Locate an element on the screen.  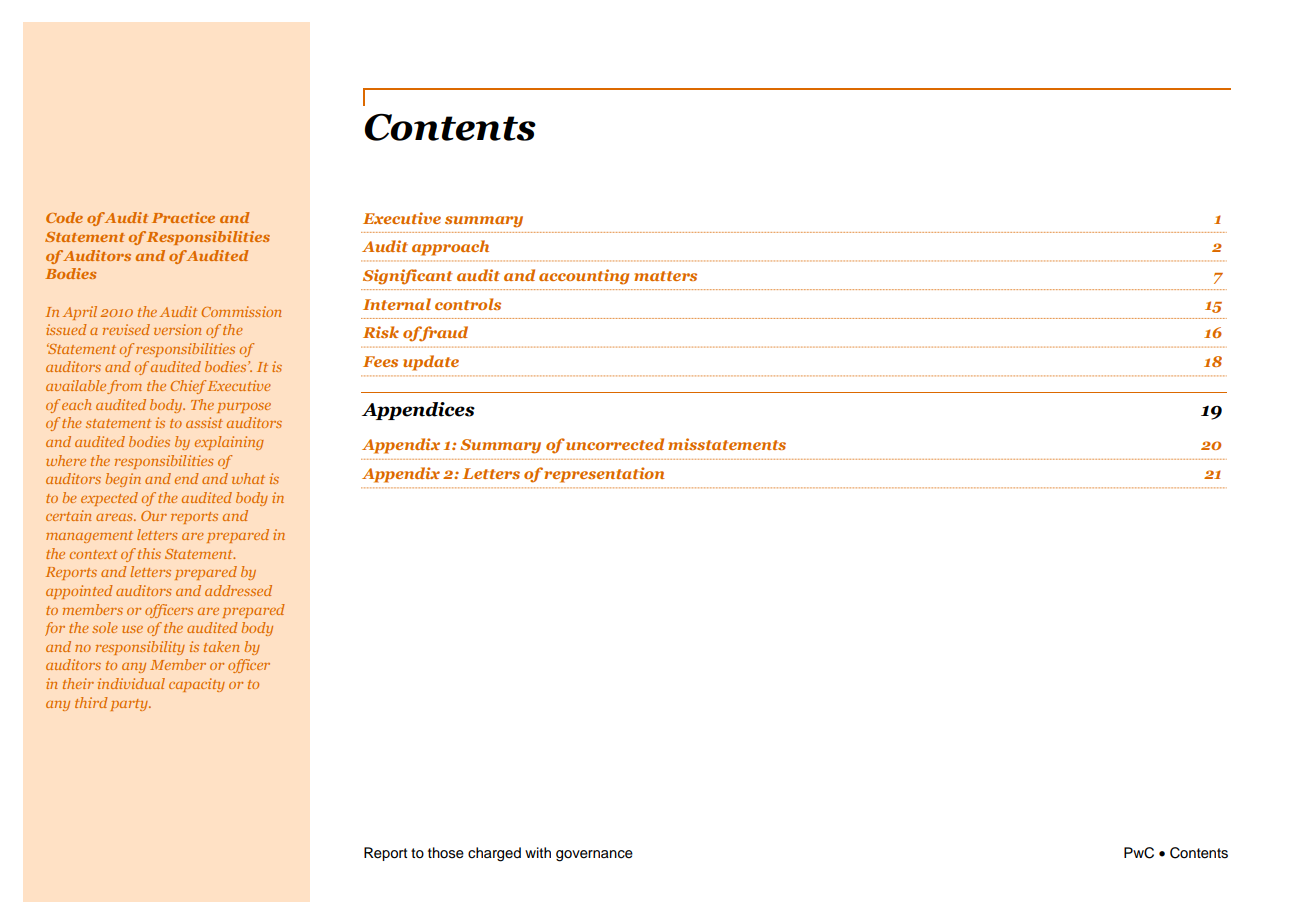
appointed is located at coordinates (79, 592).
